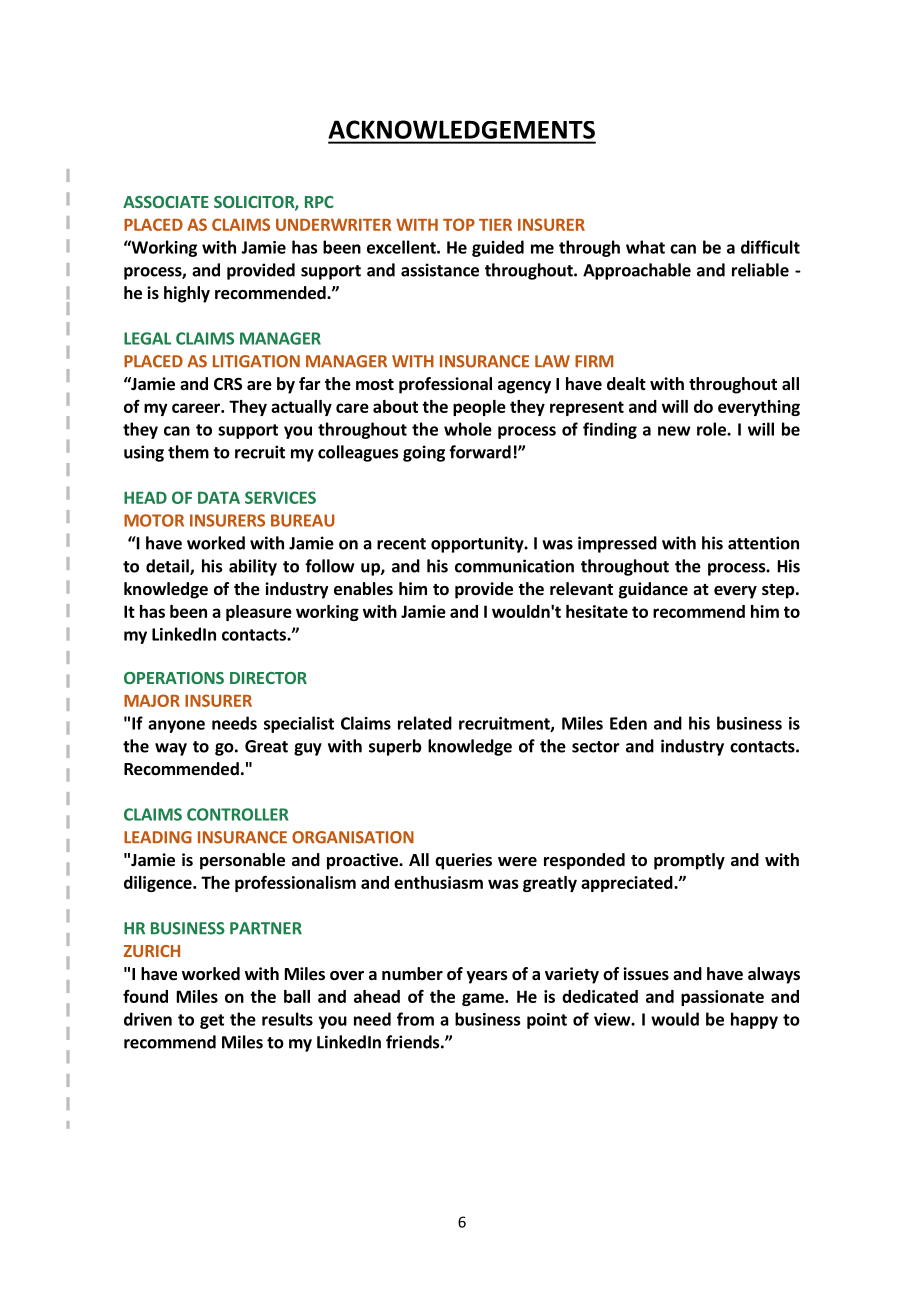 The image size is (924, 1308). Describe the element at coordinates (628, 723) in the page. I see `Eden` at that location.
